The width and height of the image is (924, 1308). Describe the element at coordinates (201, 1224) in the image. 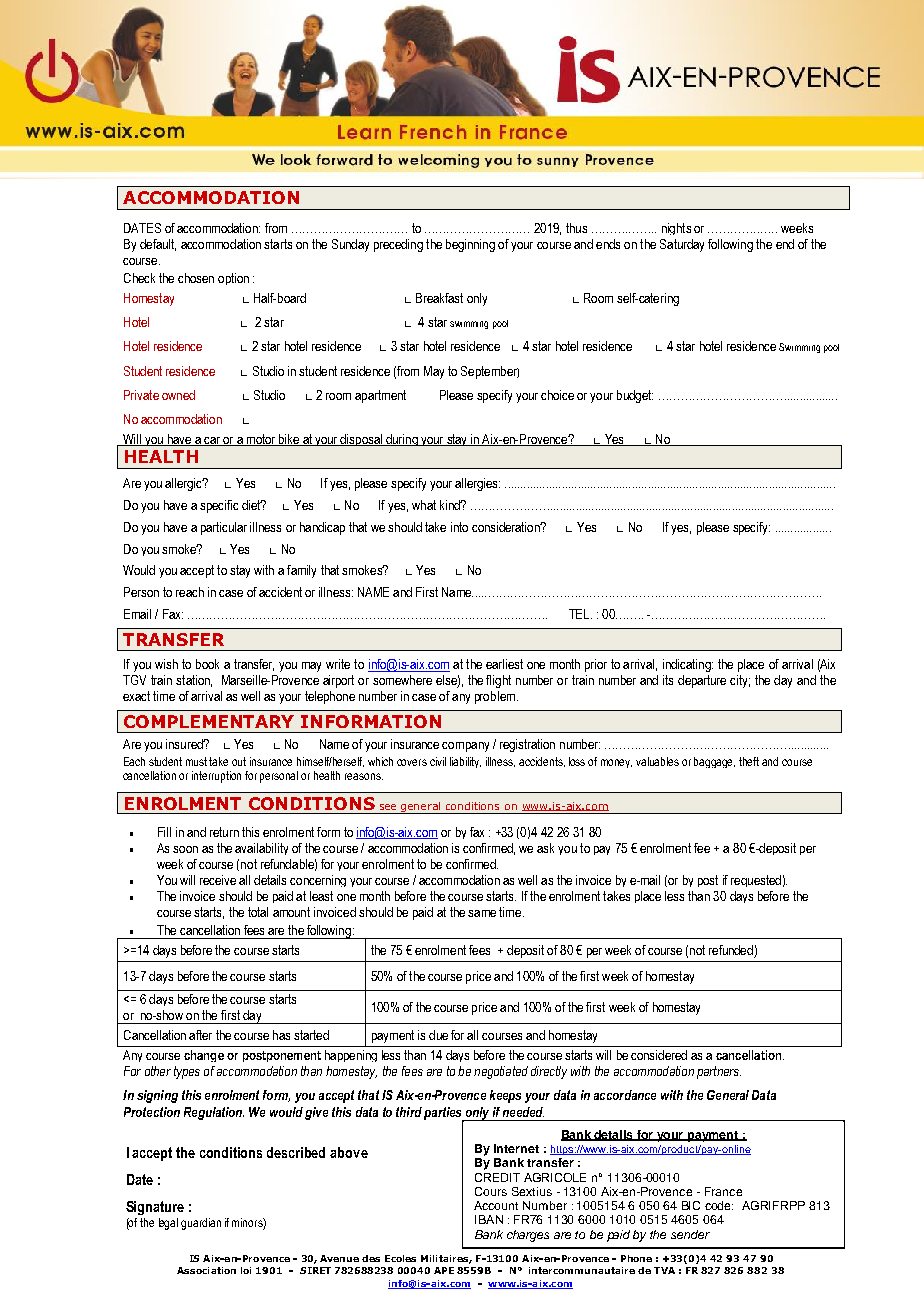

I see `guardian` at that location.
